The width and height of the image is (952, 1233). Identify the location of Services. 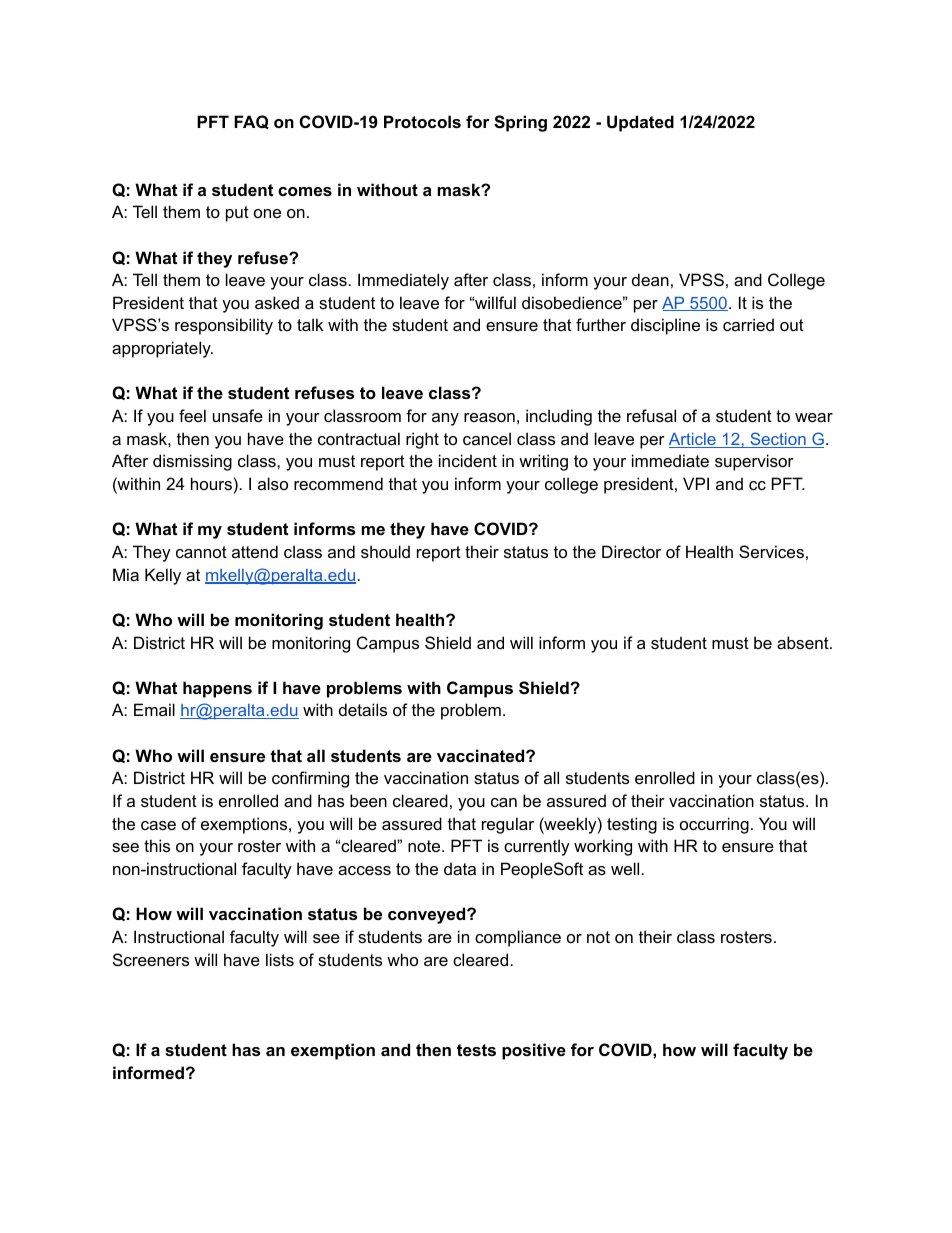
(771, 551).
